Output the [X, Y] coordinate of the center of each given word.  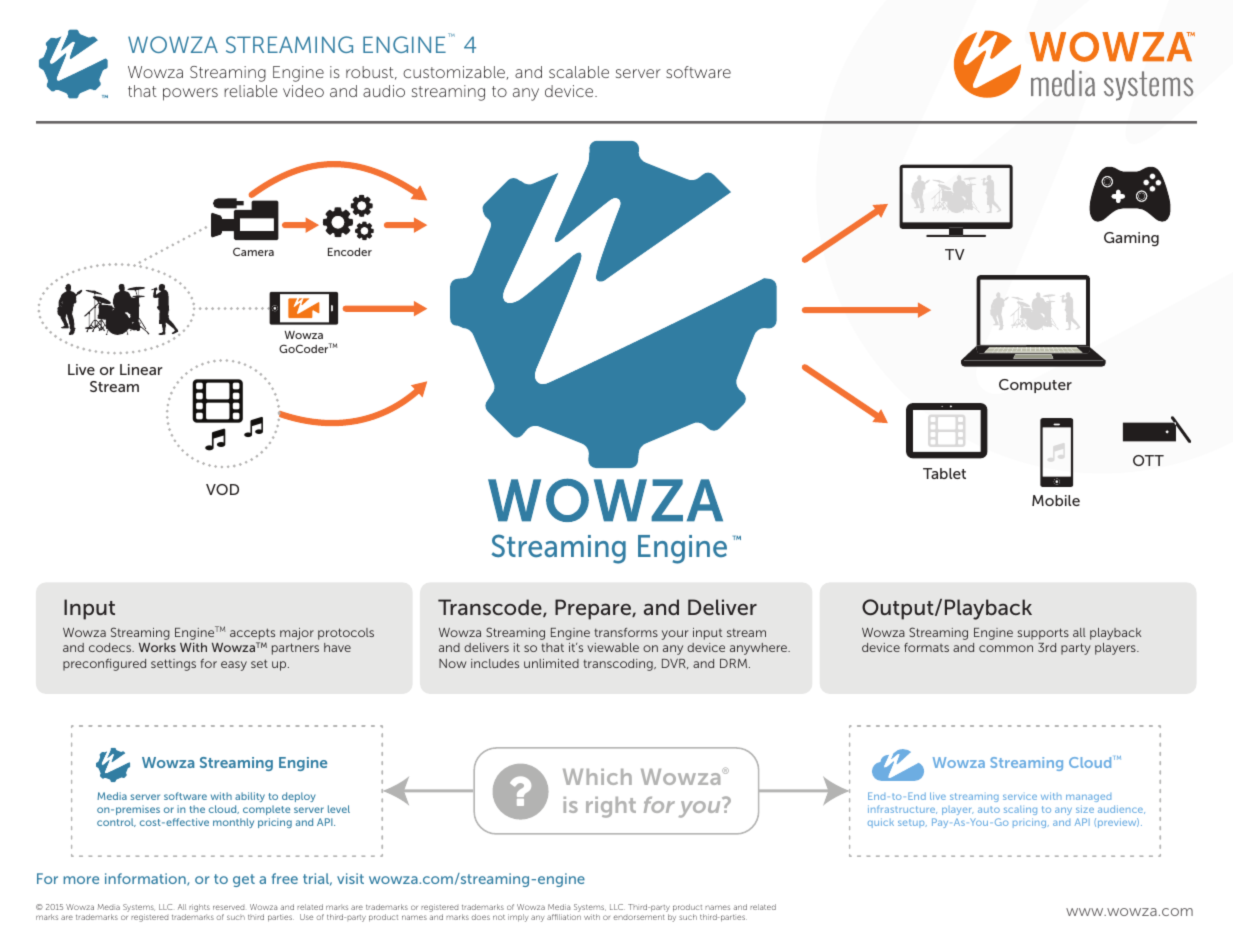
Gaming [1131, 239]
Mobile [1056, 500]
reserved [228, 907]
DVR [675, 664]
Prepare [594, 609]
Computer [1035, 386]
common [1006, 648]
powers [190, 94]
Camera [253, 251]
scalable [579, 72]
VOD [222, 489]
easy [234, 666]
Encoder [350, 252]
